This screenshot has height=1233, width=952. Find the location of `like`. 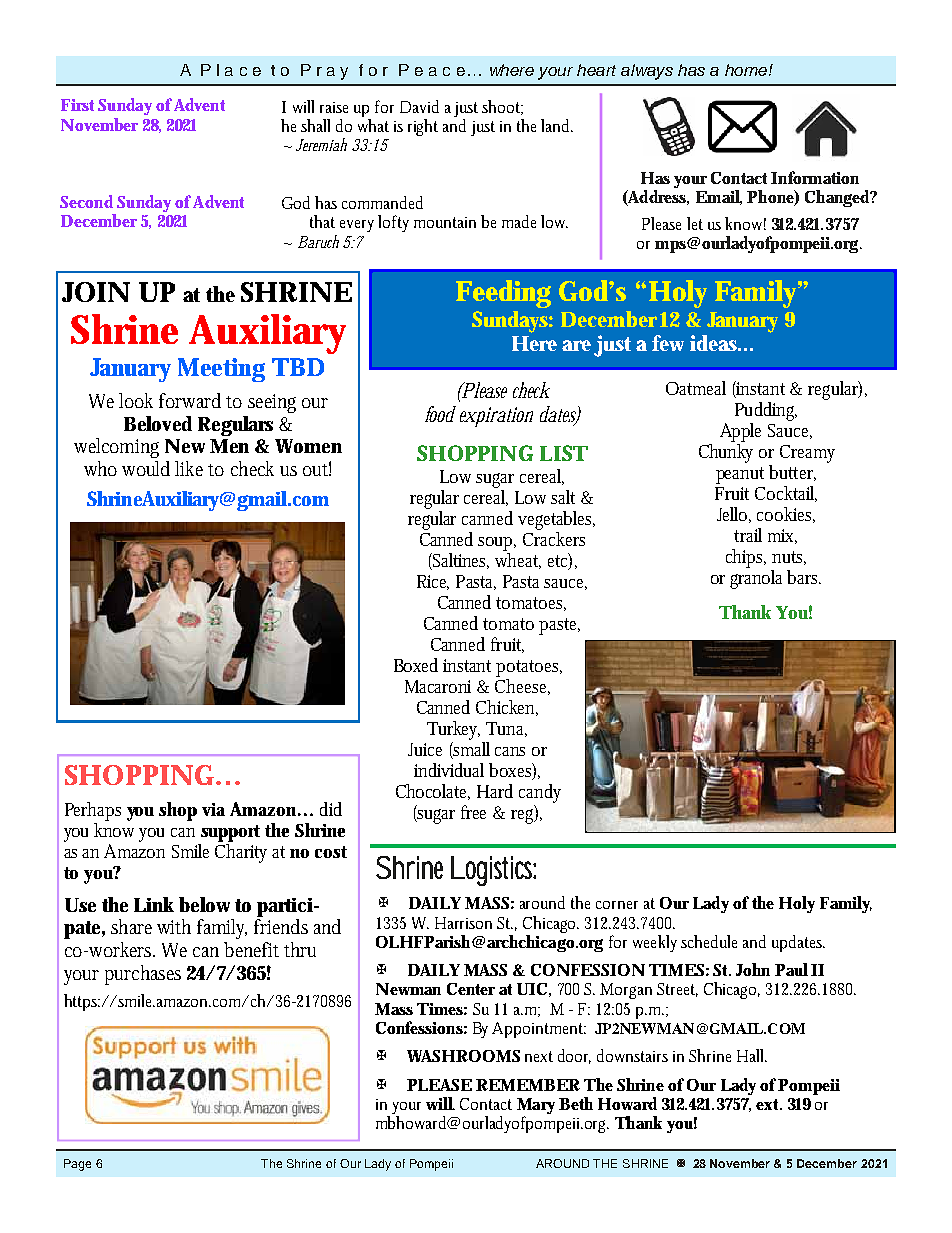

like is located at coordinates (189, 468).
